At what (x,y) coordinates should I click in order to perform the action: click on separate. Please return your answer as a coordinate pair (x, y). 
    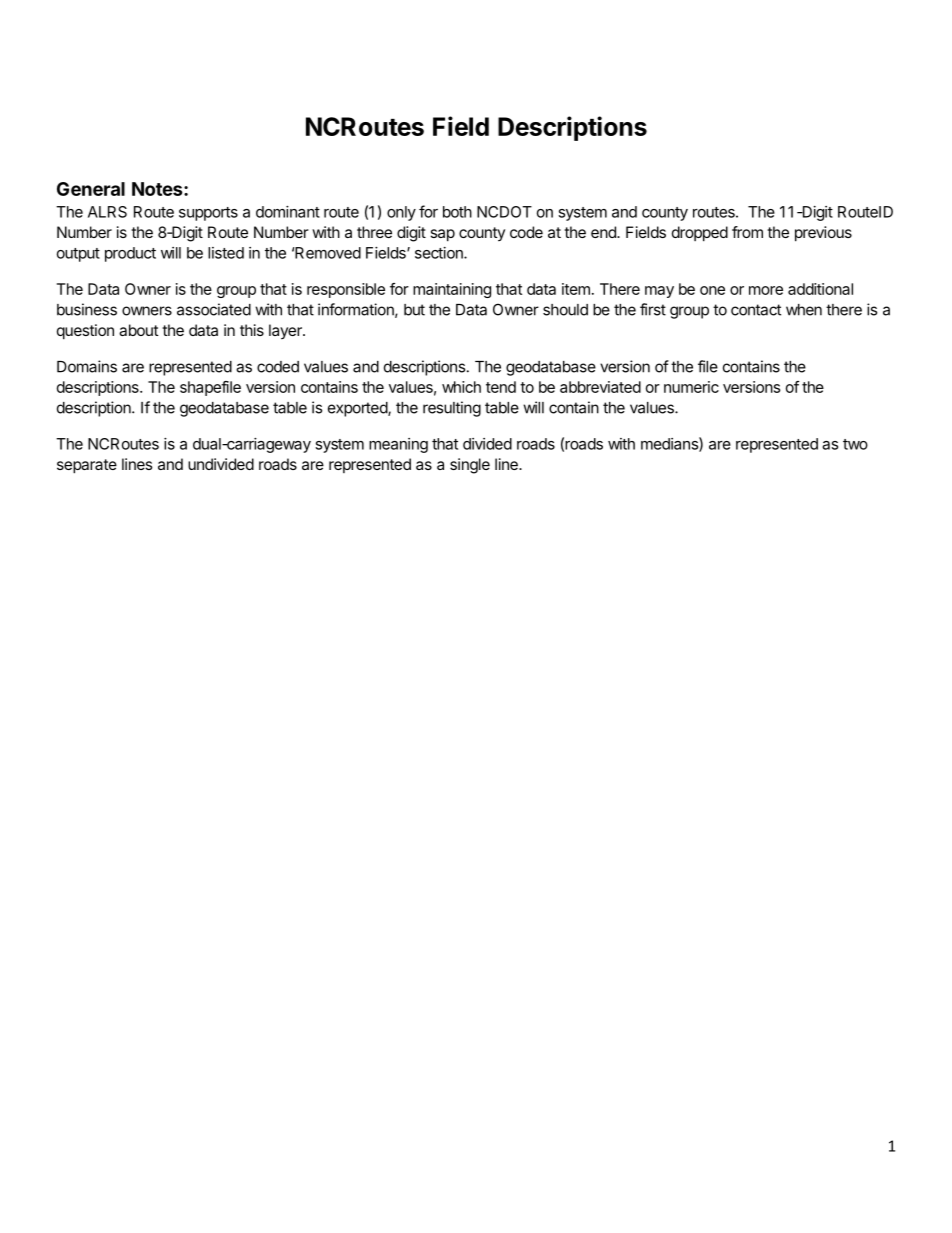
    Looking at the image, I should click on (87, 466).
